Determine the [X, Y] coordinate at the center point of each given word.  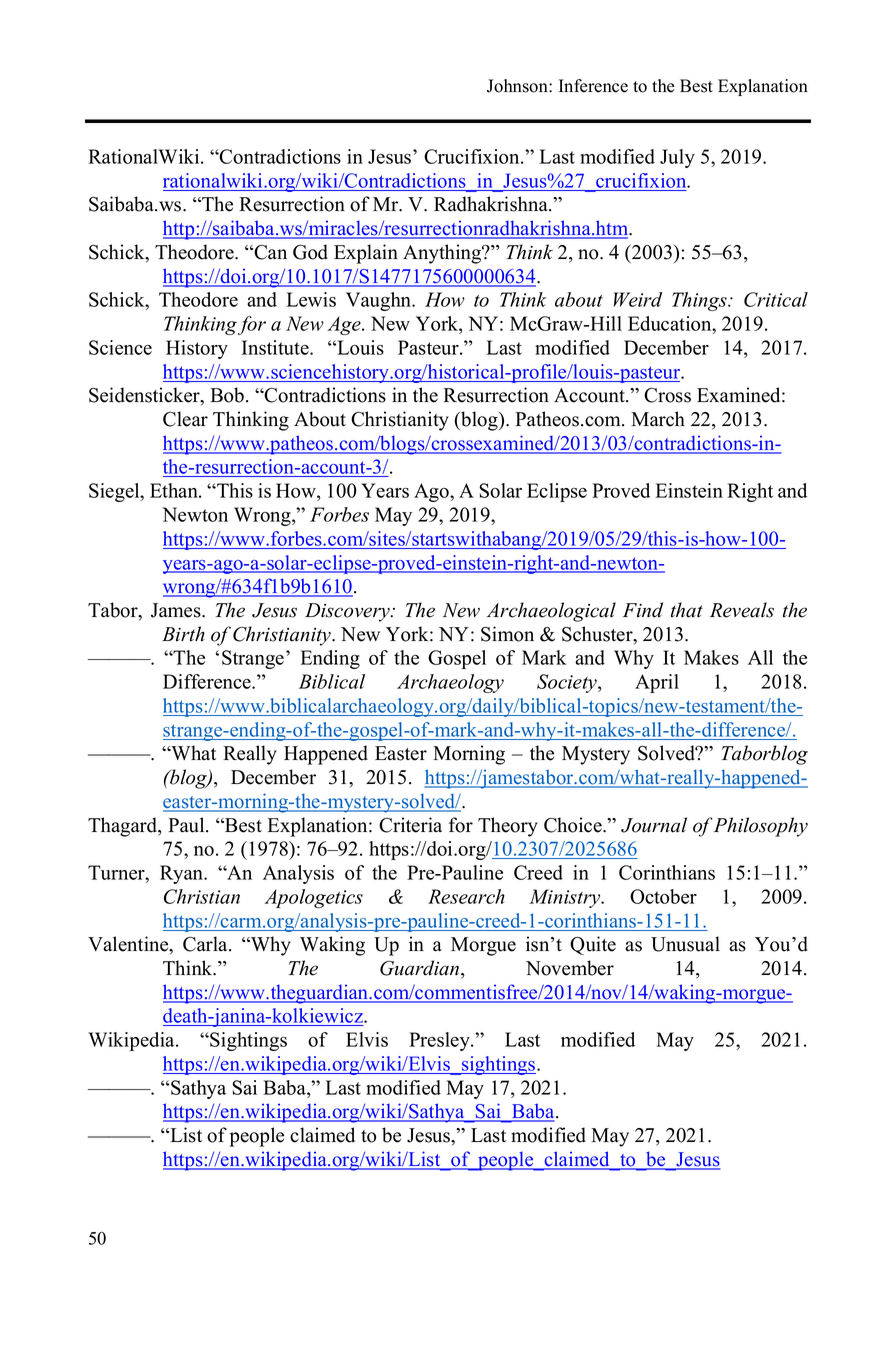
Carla [206, 944]
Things [700, 301]
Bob [228, 395]
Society [568, 683]
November [570, 968]
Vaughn [380, 301]
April [657, 683]
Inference [593, 86]
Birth [183, 634]
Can [269, 252]
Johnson [518, 86]
